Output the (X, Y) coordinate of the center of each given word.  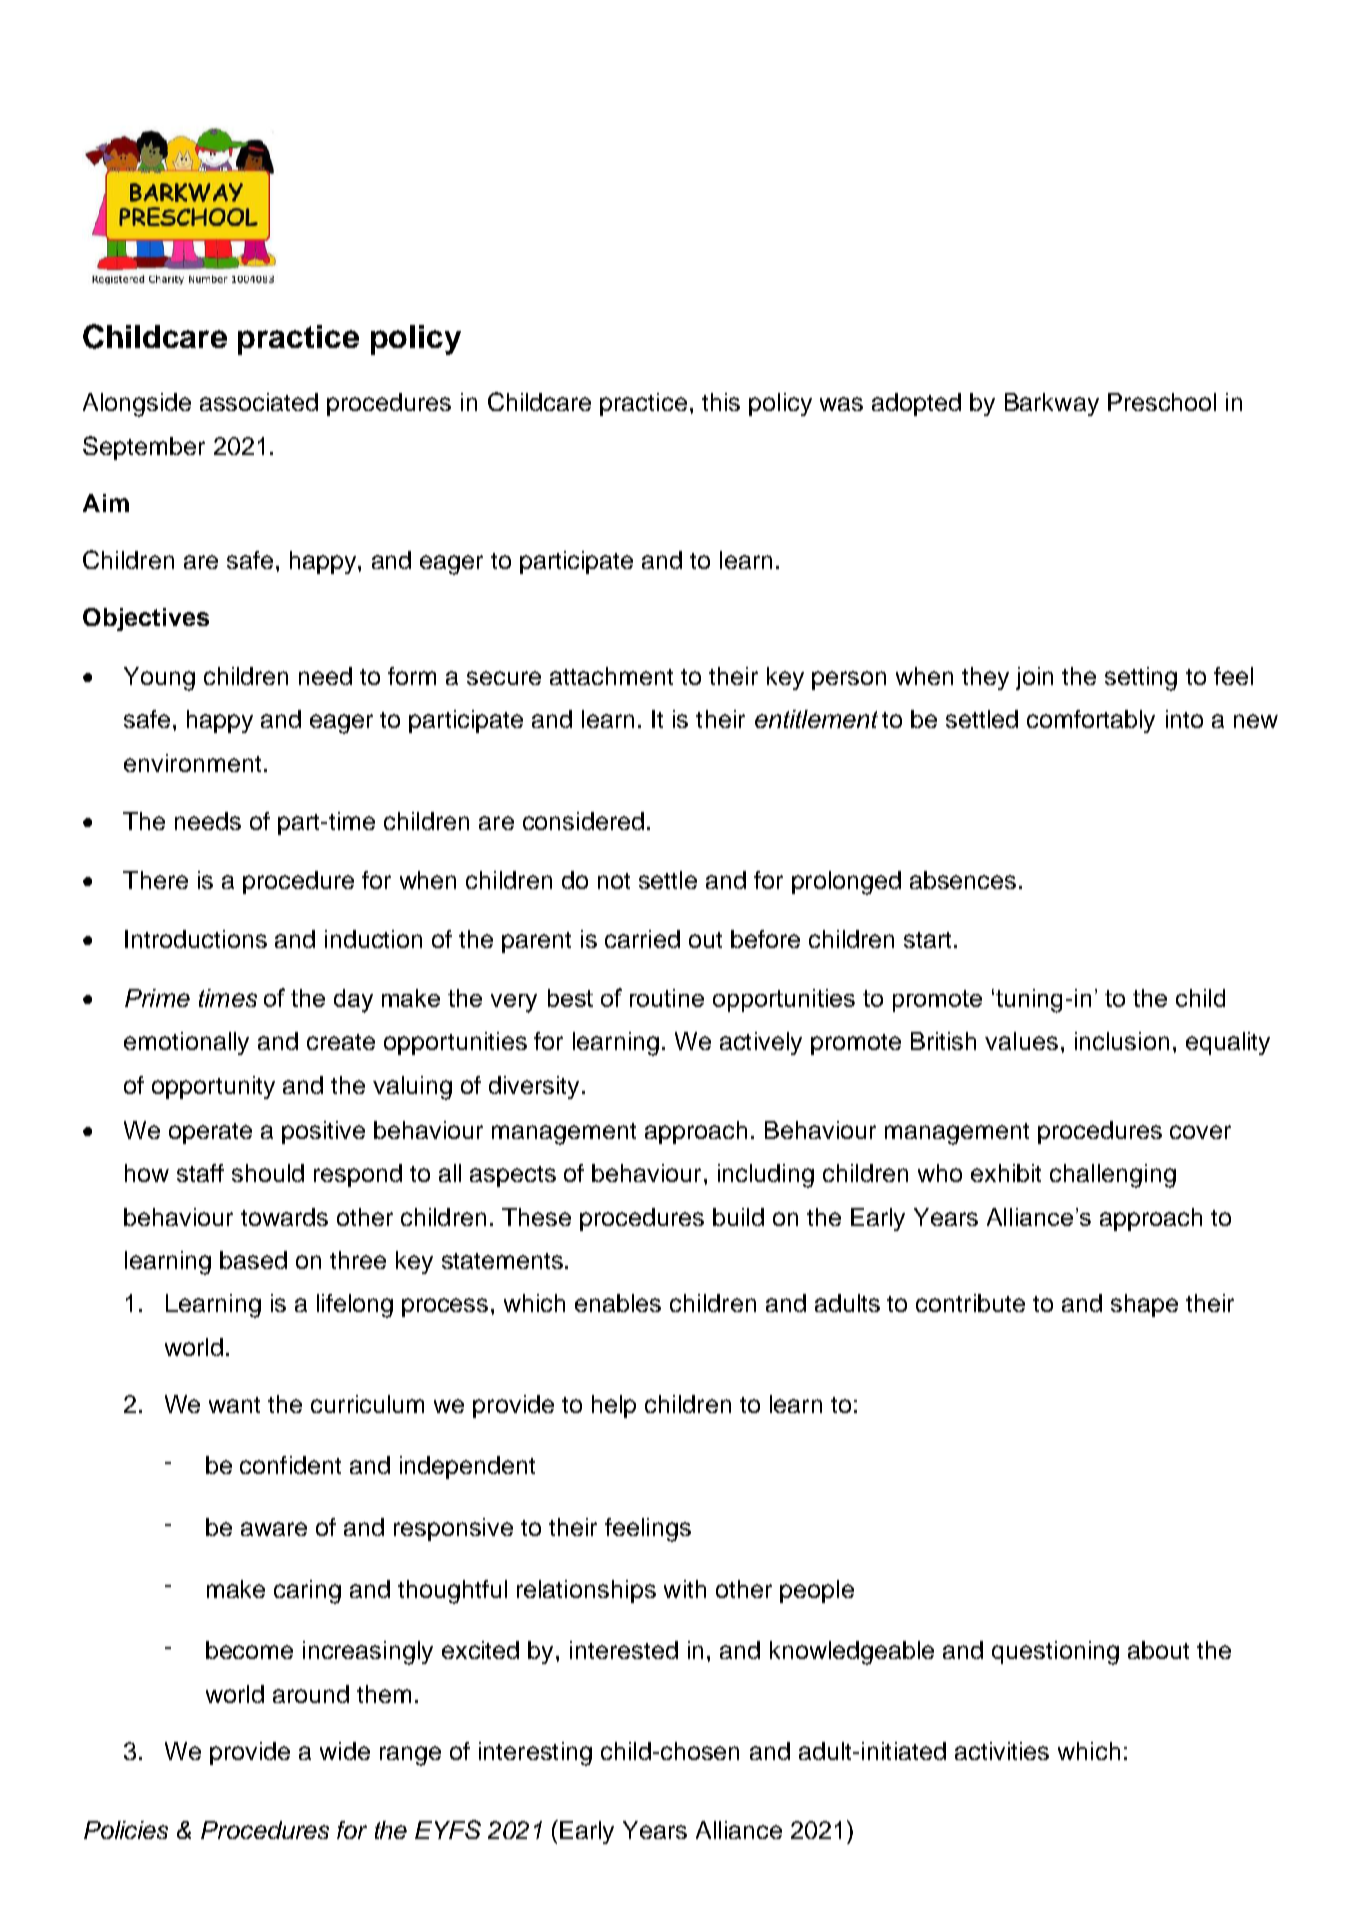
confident (290, 1465)
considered (583, 821)
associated (259, 402)
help (614, 1406)
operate (210, 1133)
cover (1200, 1132)
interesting (535, 1754)
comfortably (1091, 721)
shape (1144, 1305)
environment (192, 763)
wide (345, 1751)
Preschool (1162, 402)
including (766, 1176)
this (721, 402)
